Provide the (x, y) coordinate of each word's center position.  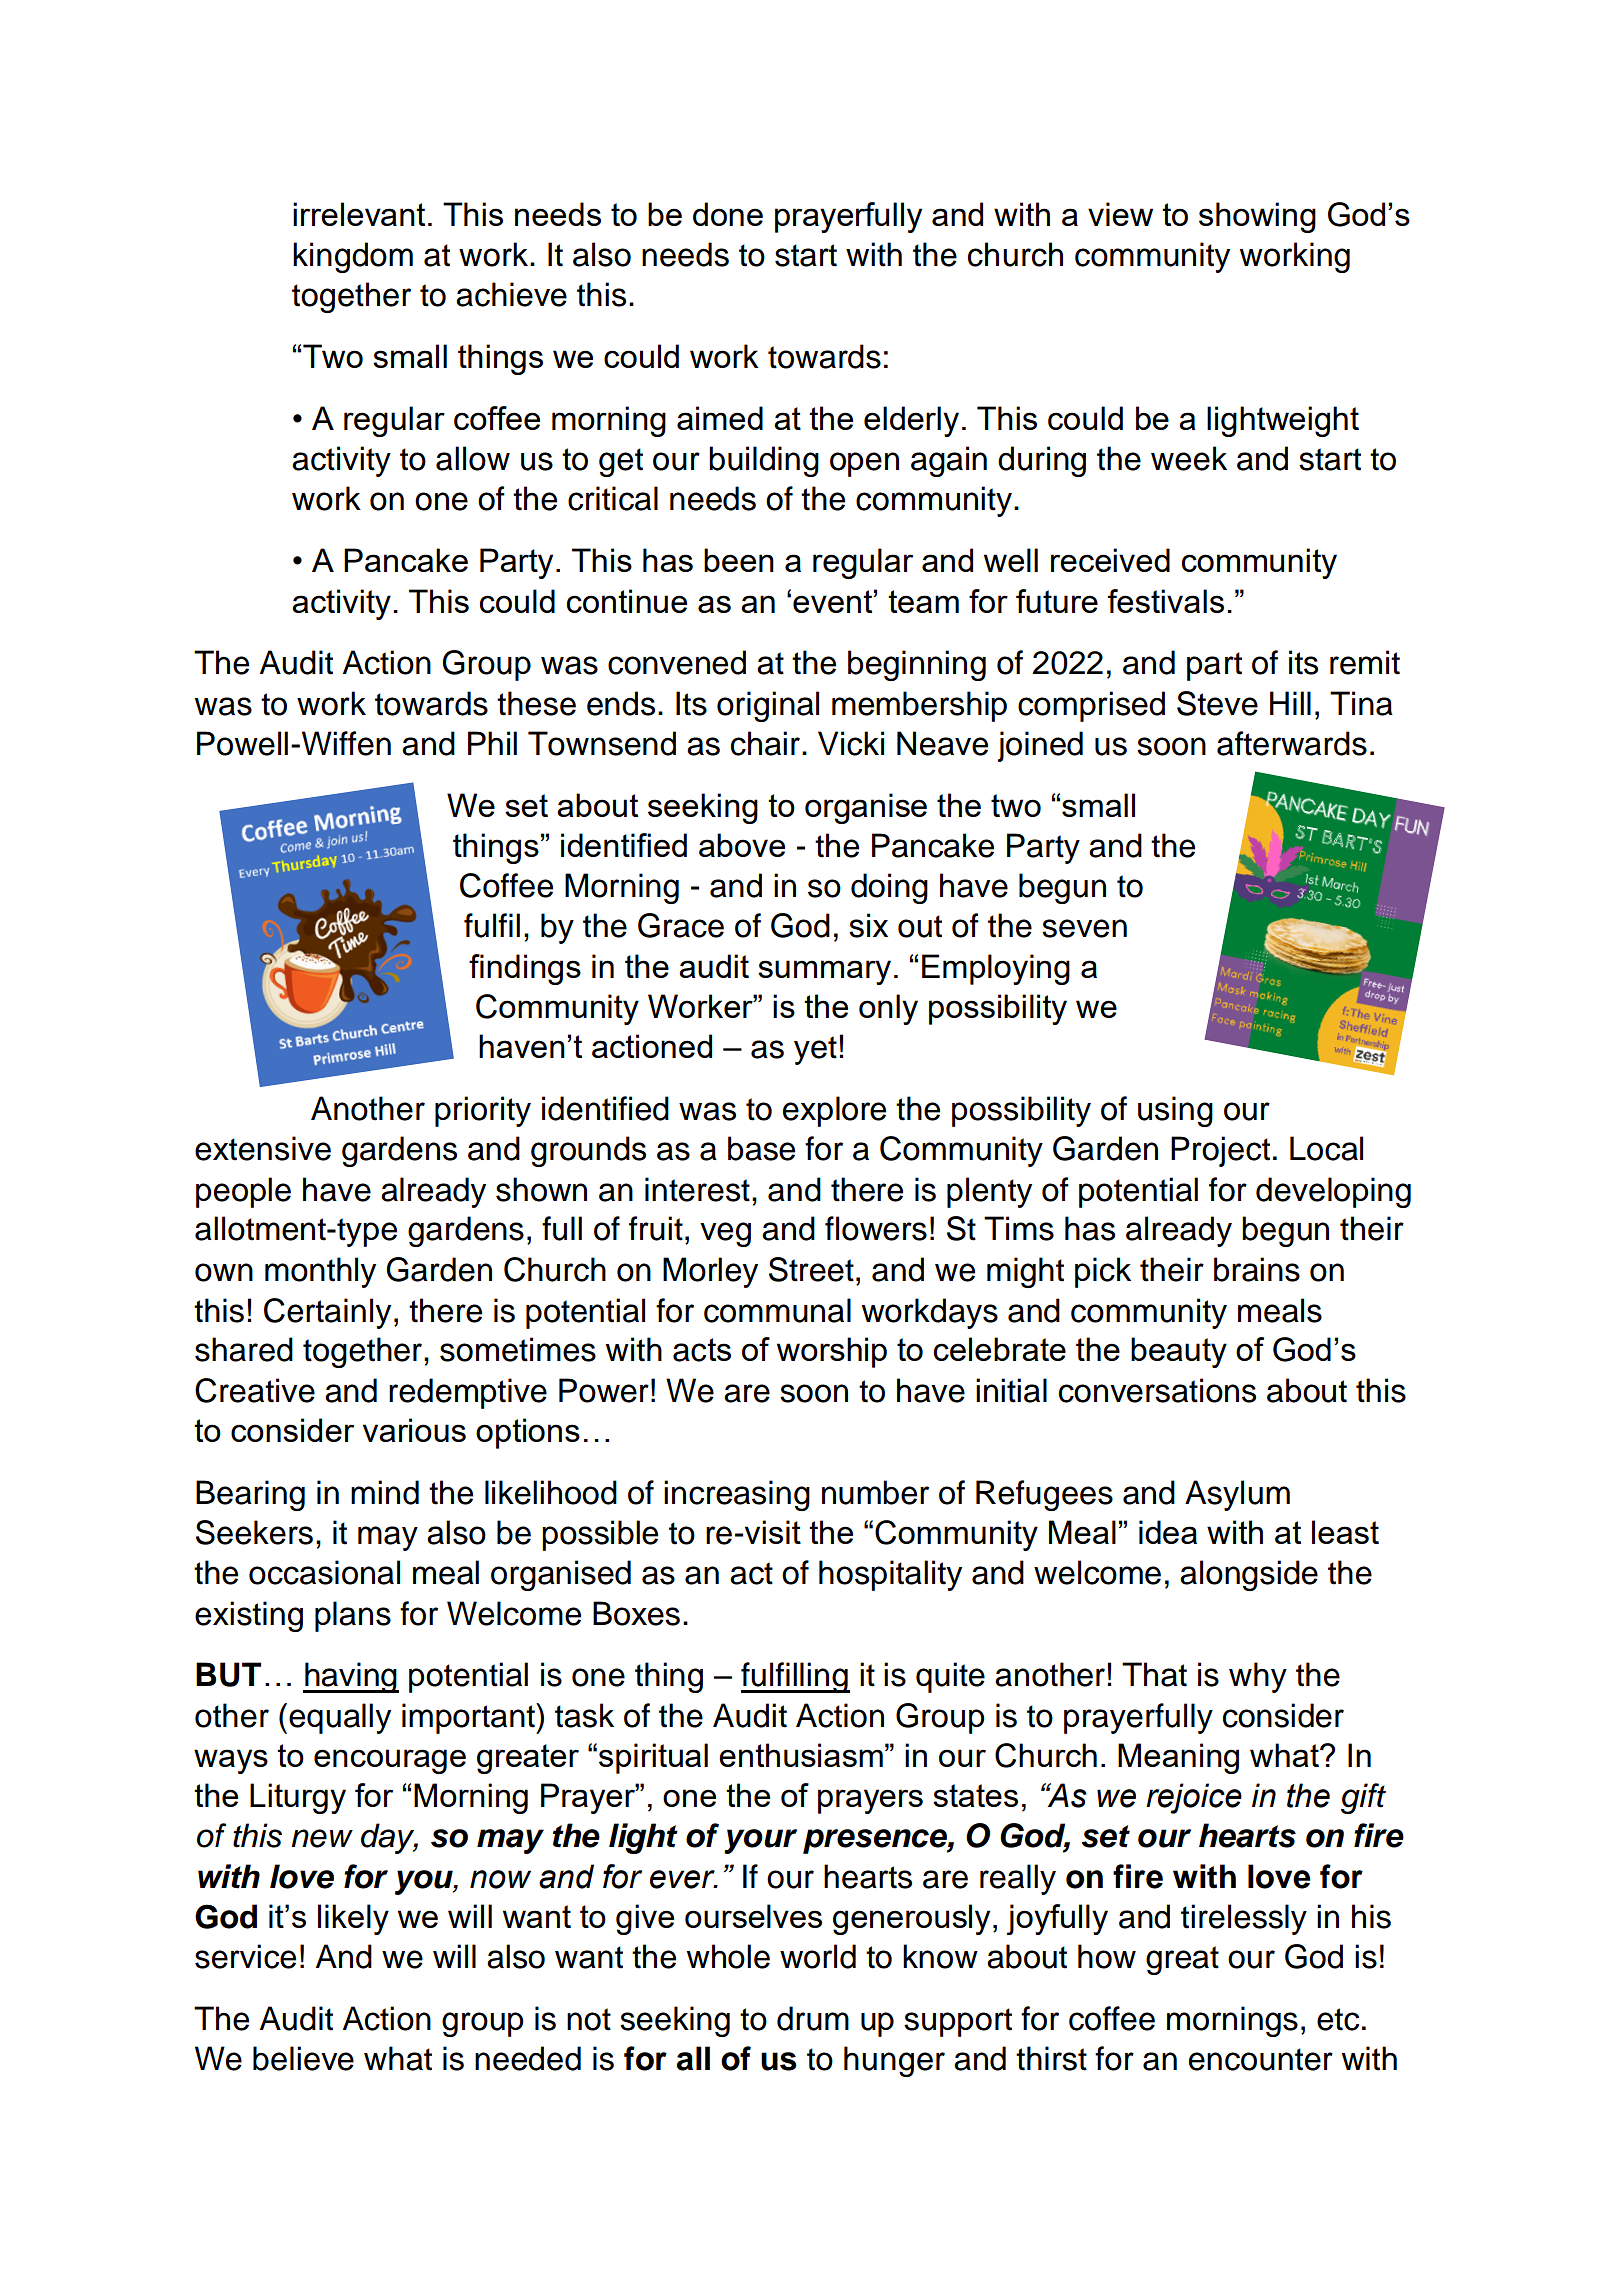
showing (1257, 217)
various (414, 1430)
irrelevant (359, 214)
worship (832, 1352)
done (728, 214)
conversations (1157, 1390)
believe (303, 2058)
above (742, 845)
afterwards (1292, 743)
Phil (492, 743)
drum (813, 2018)
